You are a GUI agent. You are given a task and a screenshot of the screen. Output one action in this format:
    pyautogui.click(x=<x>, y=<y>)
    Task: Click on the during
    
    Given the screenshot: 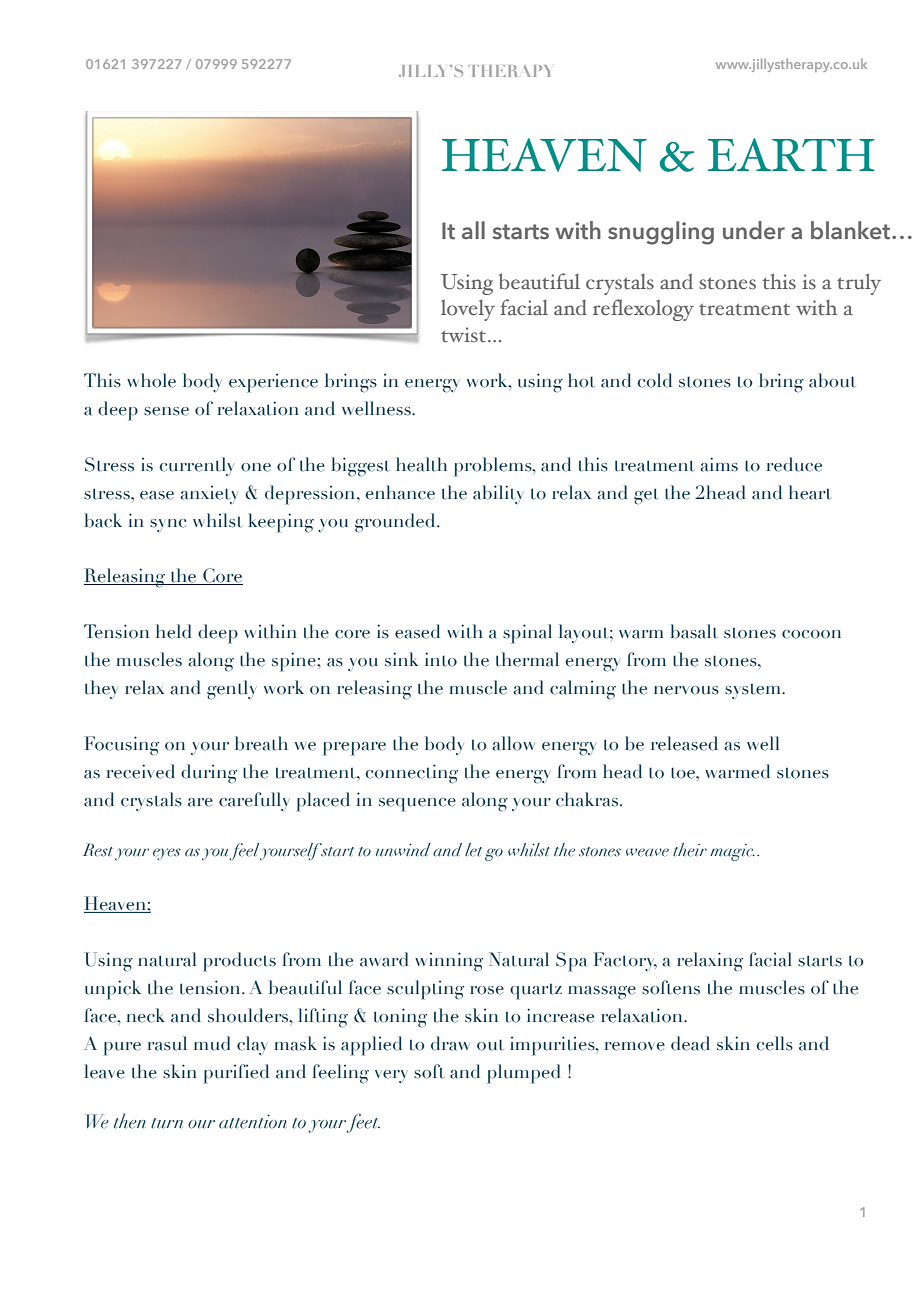 What is the action you would take?
    pyautogui.click(x=209, y=774)
